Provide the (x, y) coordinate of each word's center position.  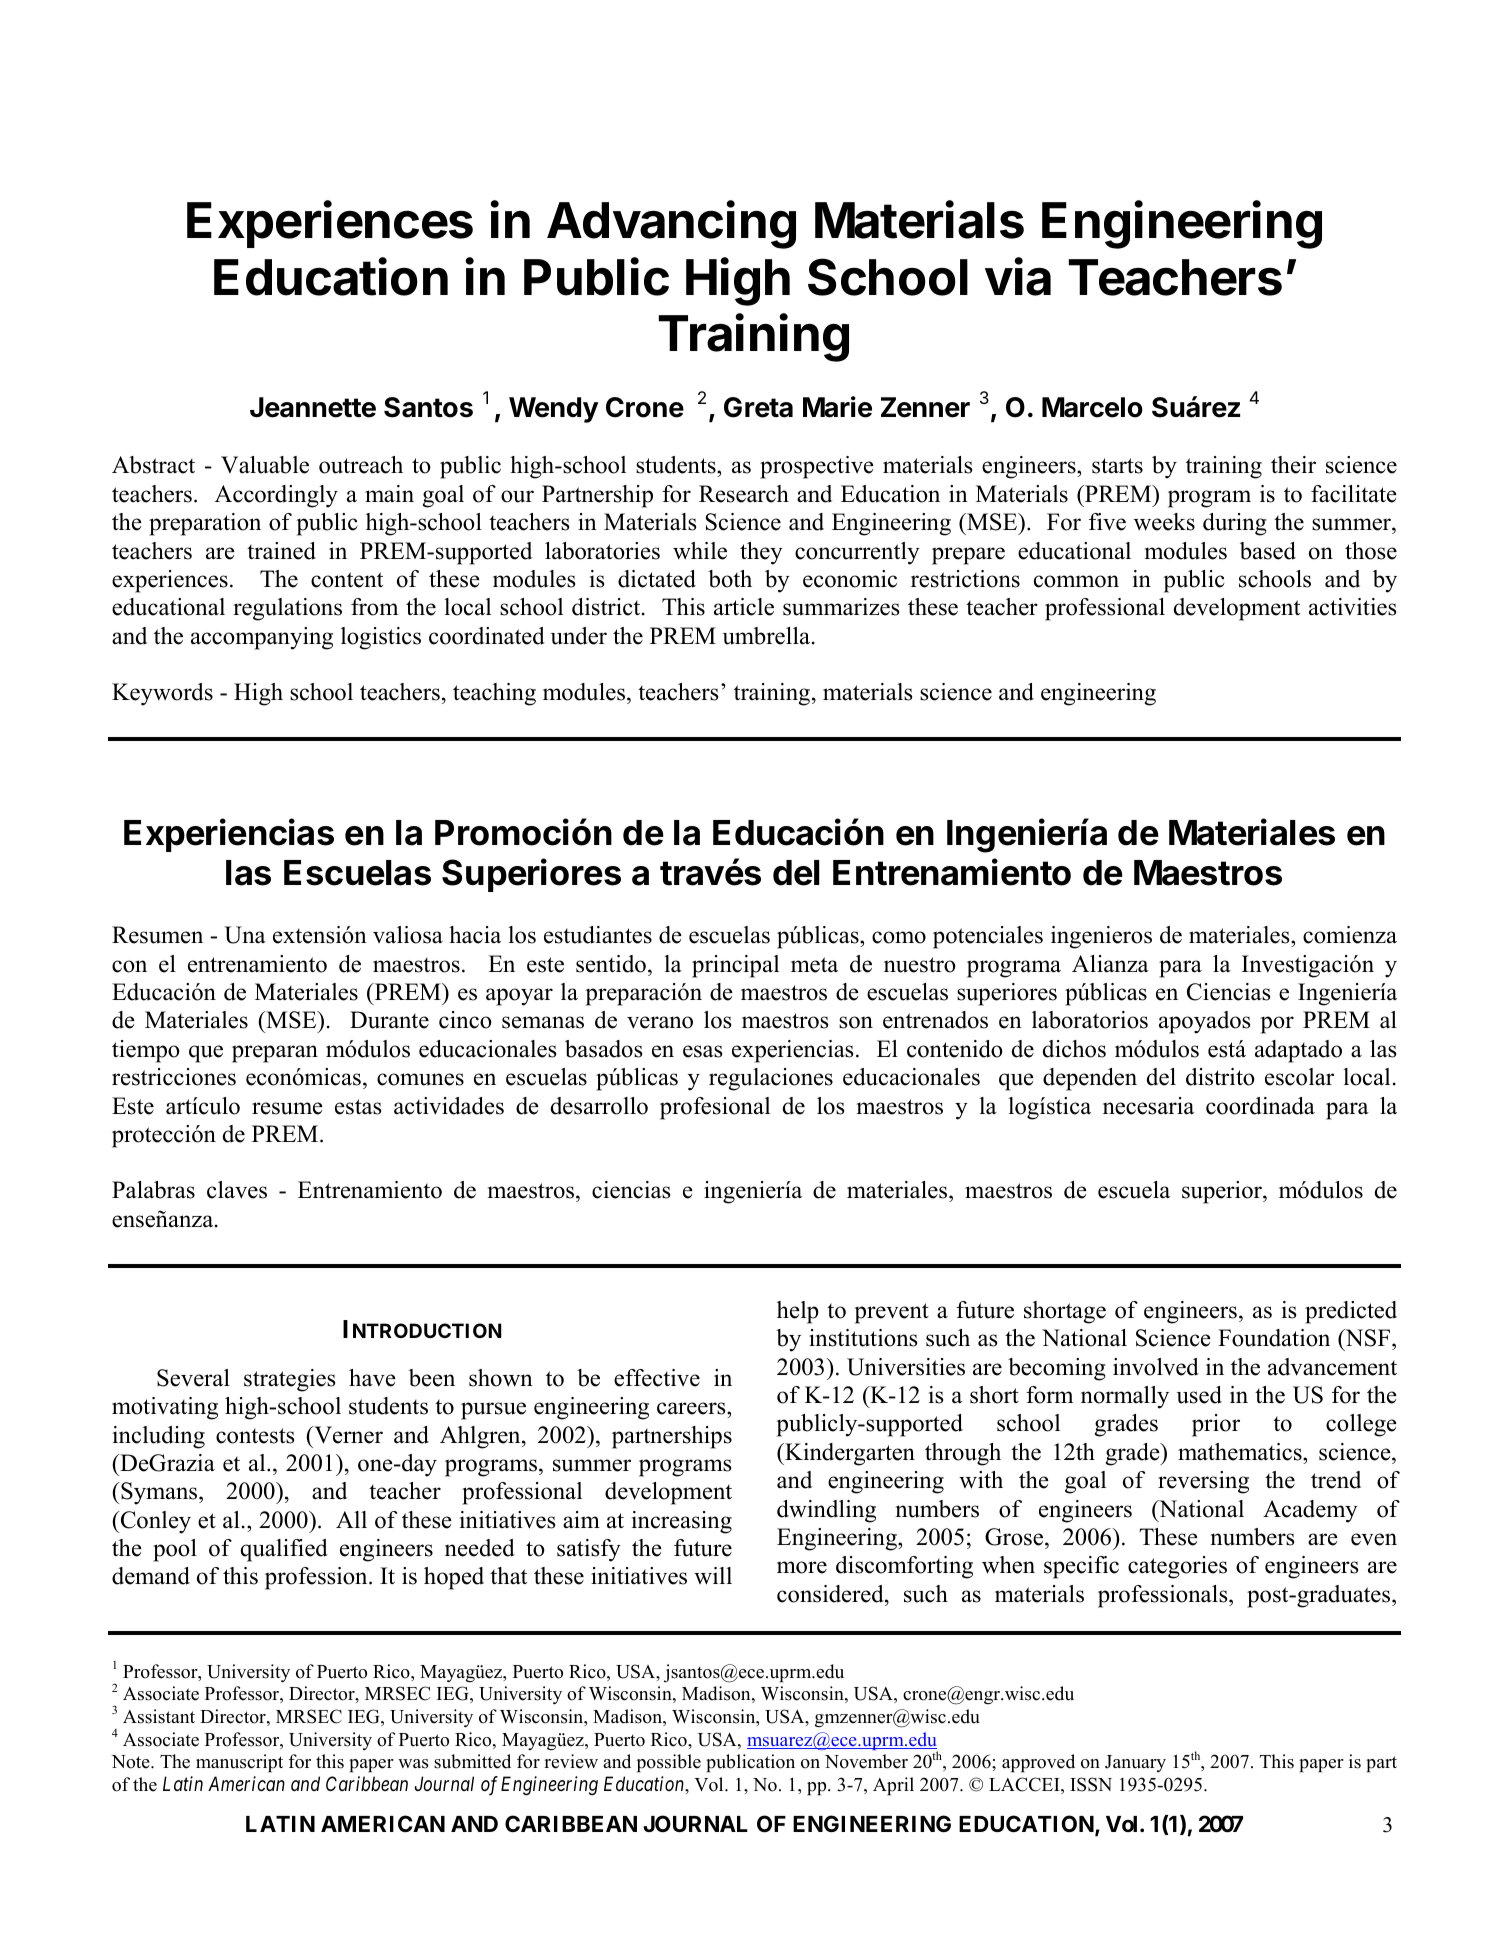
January (1135, 1763)
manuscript (239, 1763)
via (1018, 276)
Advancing (671, 224)
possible (669, 1763)
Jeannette (313, 407)
